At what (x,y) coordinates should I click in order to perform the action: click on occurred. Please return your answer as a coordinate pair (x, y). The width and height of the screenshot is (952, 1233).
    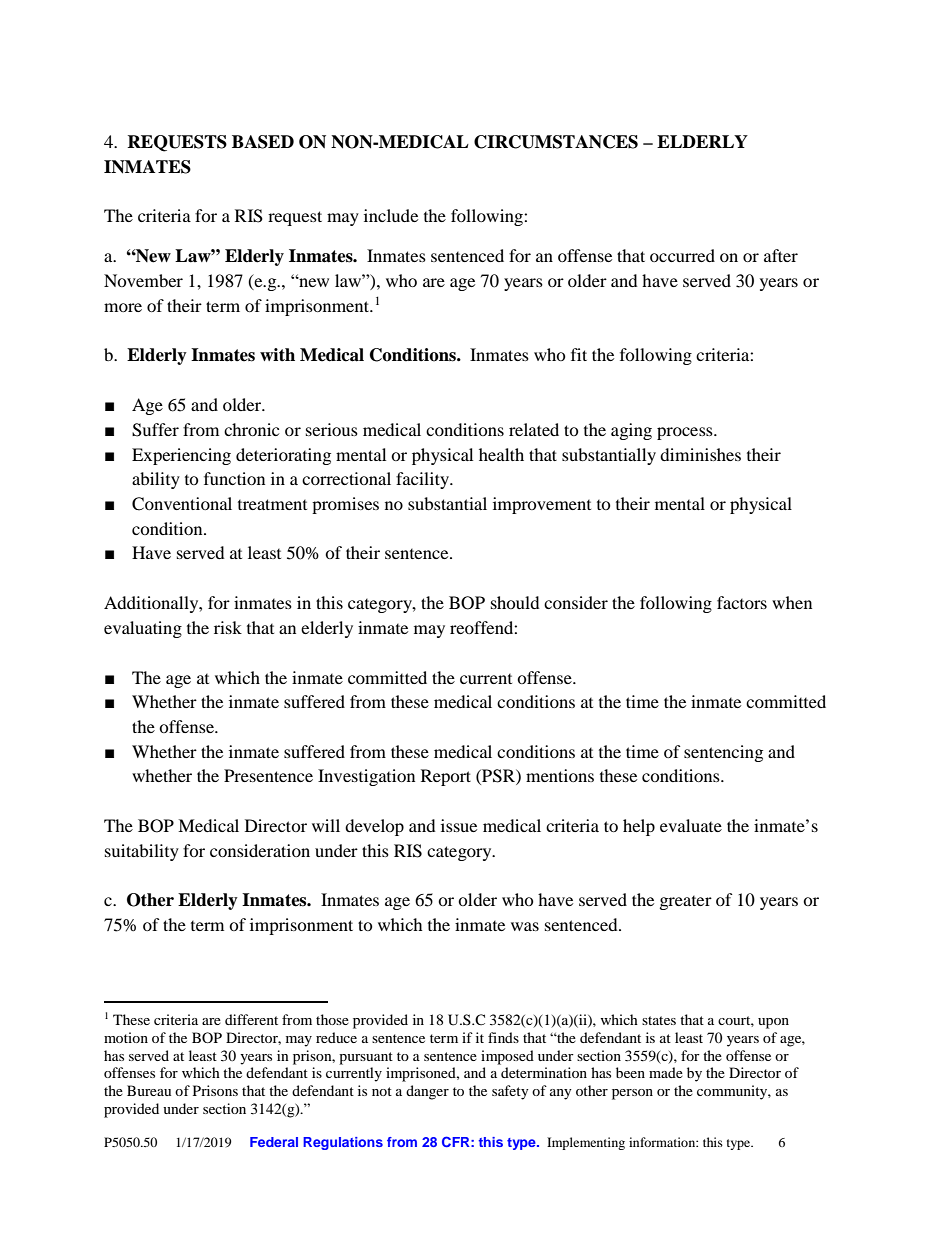
    Looking at the image, I should click on (682, 255).
